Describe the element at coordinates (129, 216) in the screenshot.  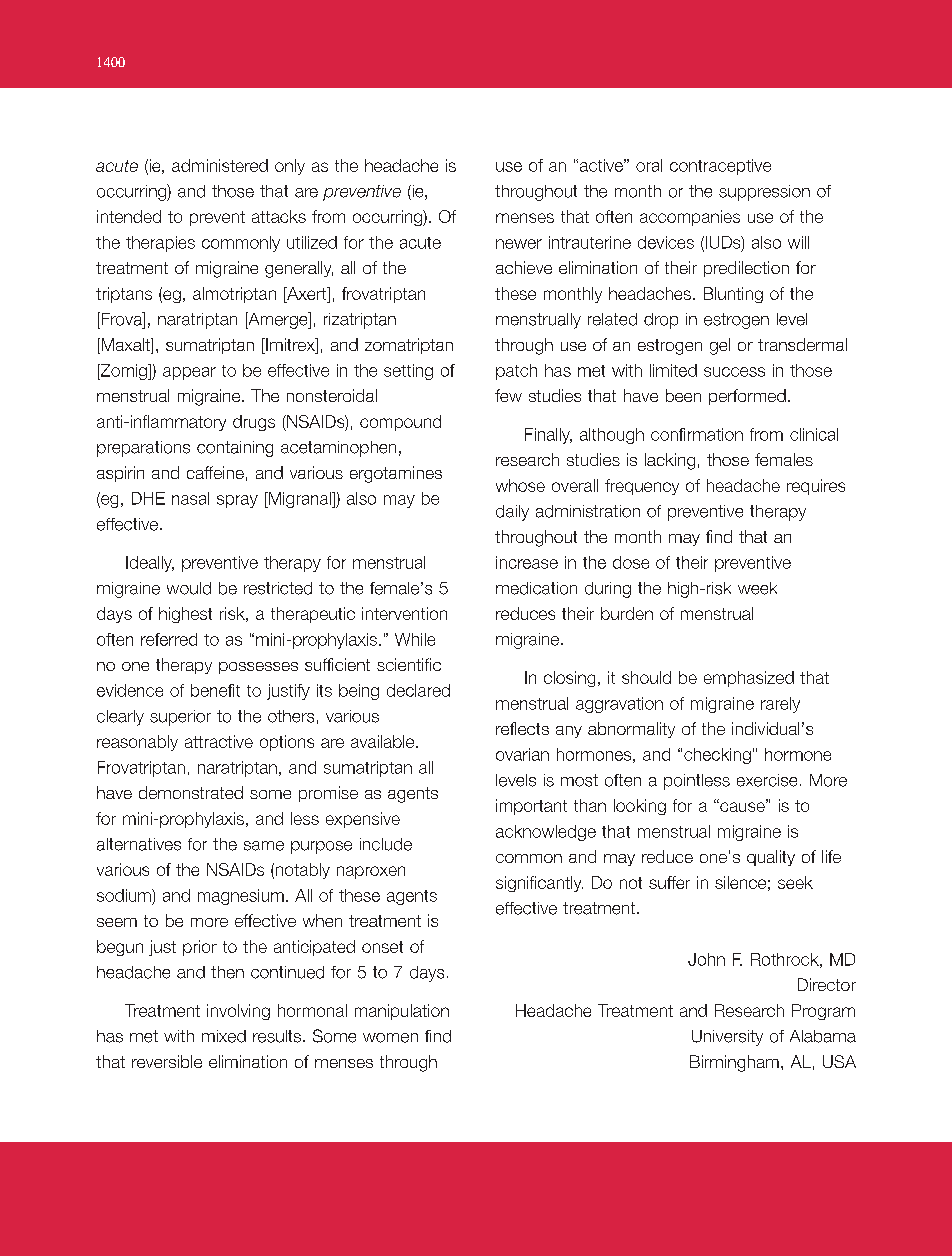
I see `intended` at that location.
